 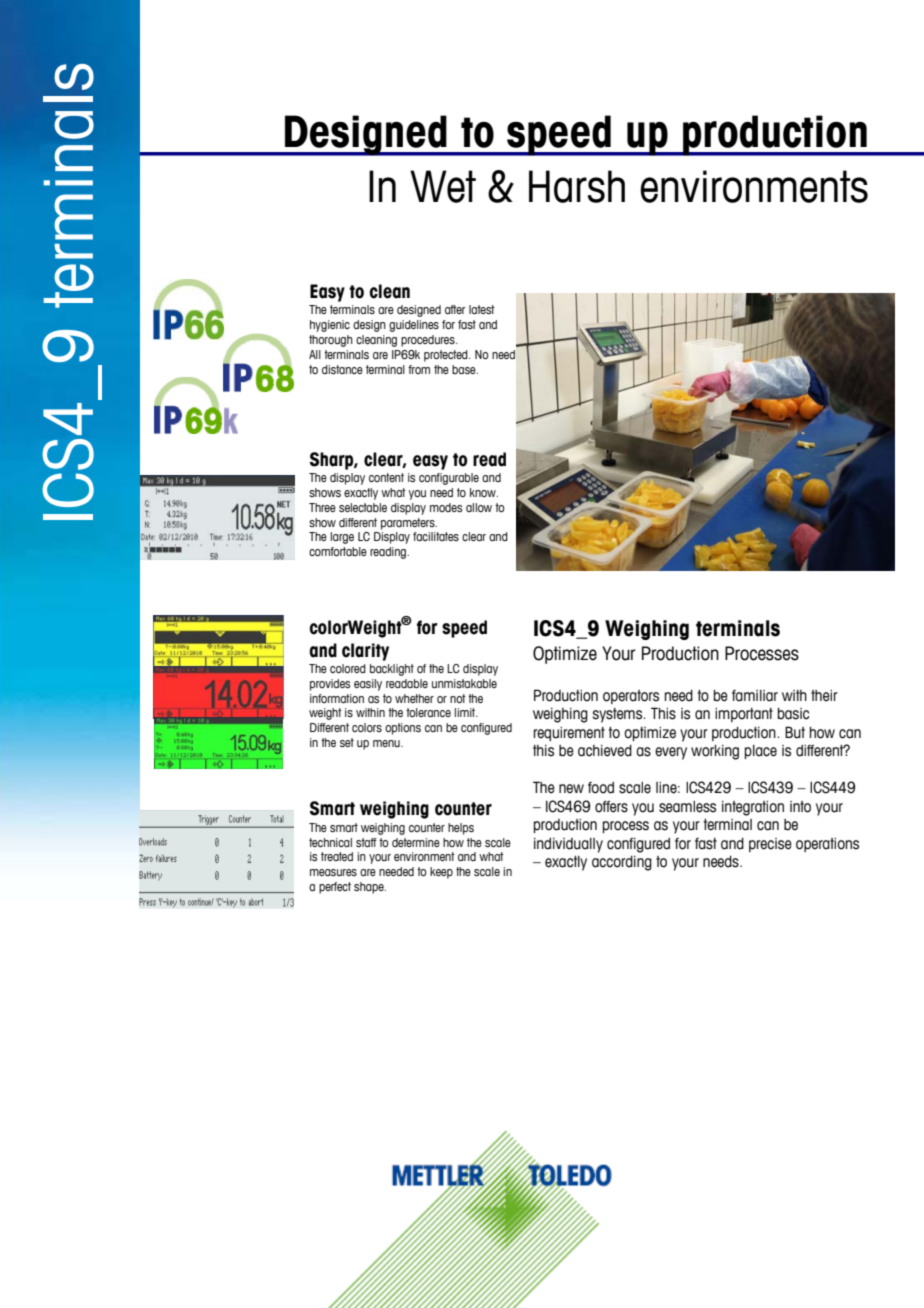 What do you see at coordinates (568, 845) in the screenshot?
I see `individually` at bounding box center [568, 845].
